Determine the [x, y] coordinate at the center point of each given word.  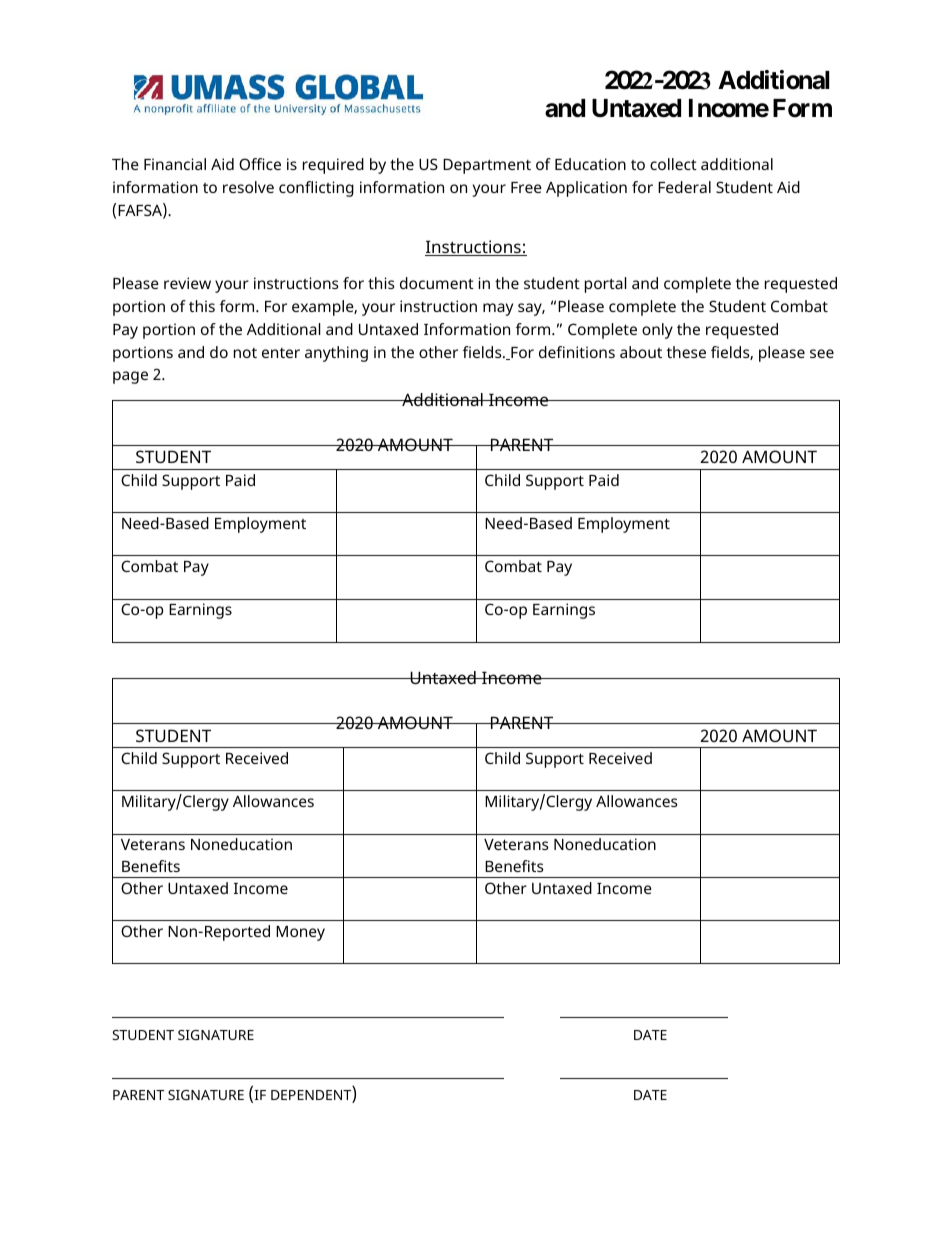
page [130, 377]
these [686, 352]
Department [487, 166]
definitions [577, 352]
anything [336, 354]
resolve [248, 187]
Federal [684, 187]
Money [300, 933]
